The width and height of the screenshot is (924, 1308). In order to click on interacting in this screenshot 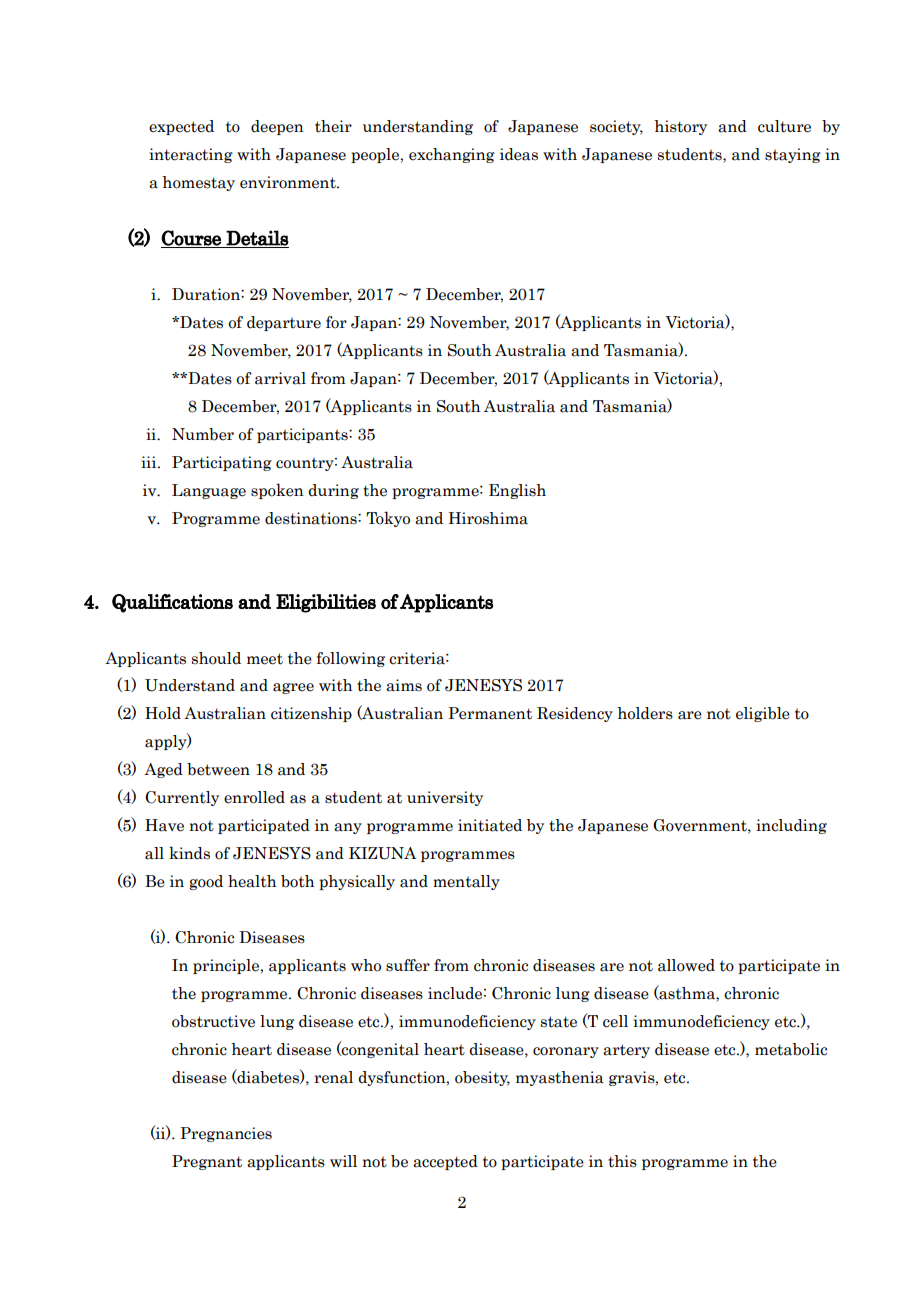, I will do `click(191, 155)`.
